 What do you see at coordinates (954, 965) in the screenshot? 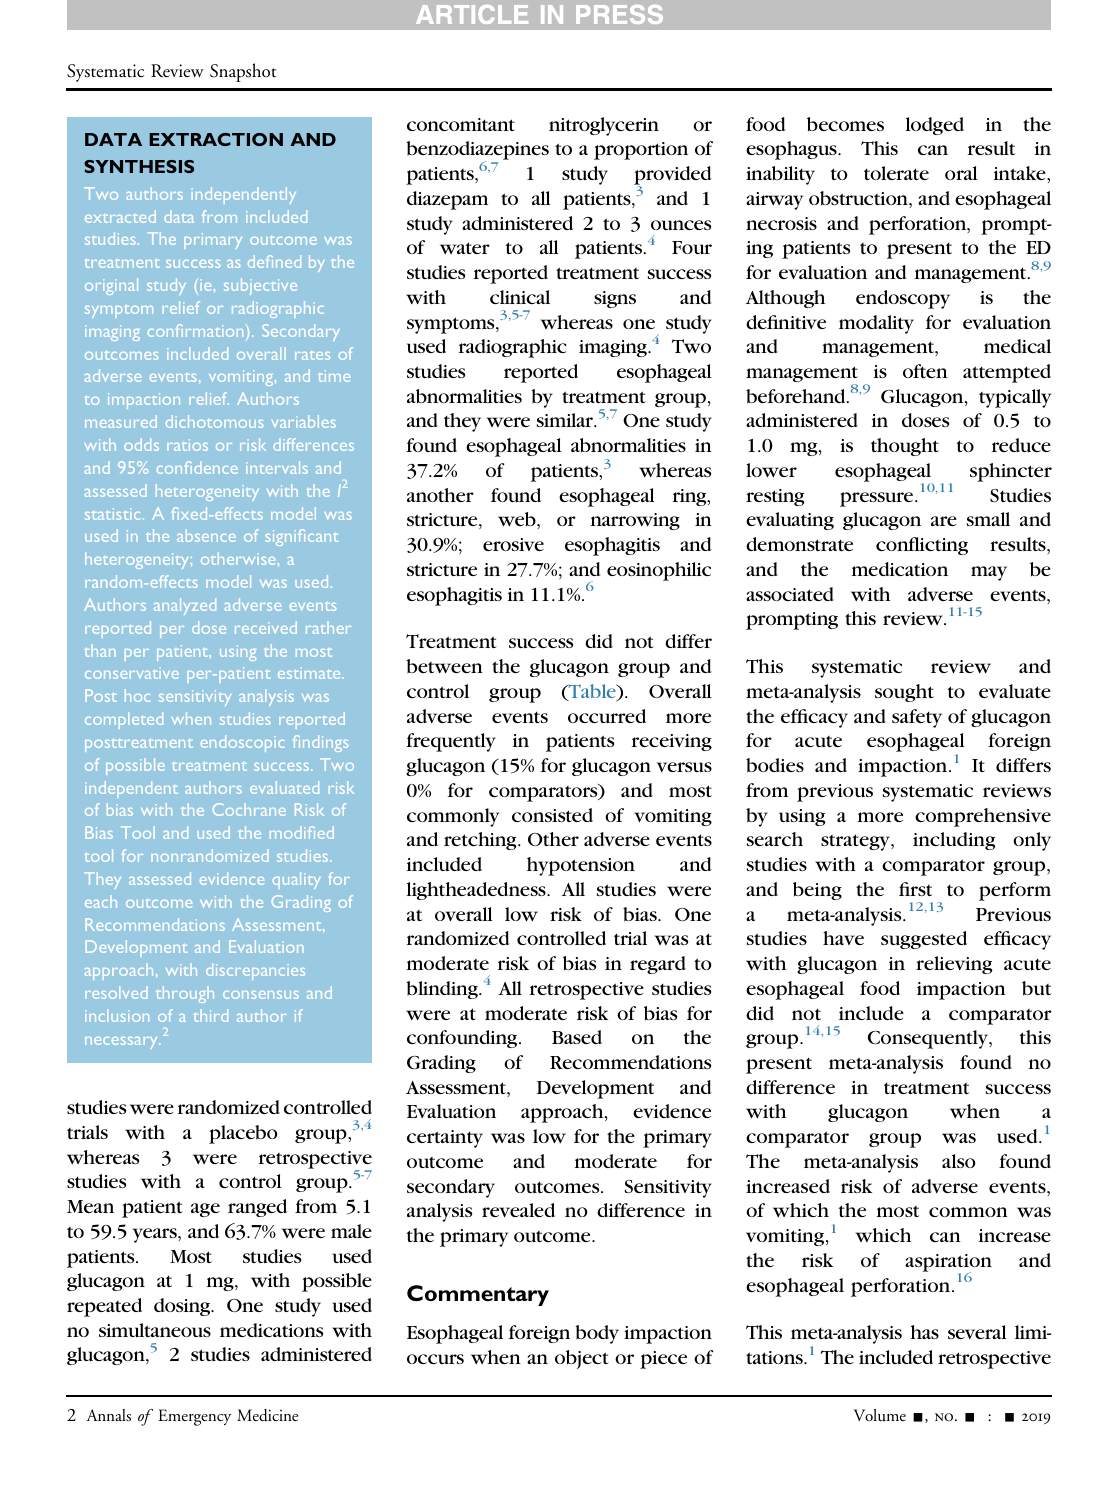
I see `relieving` at bounding box center [954, 965].
